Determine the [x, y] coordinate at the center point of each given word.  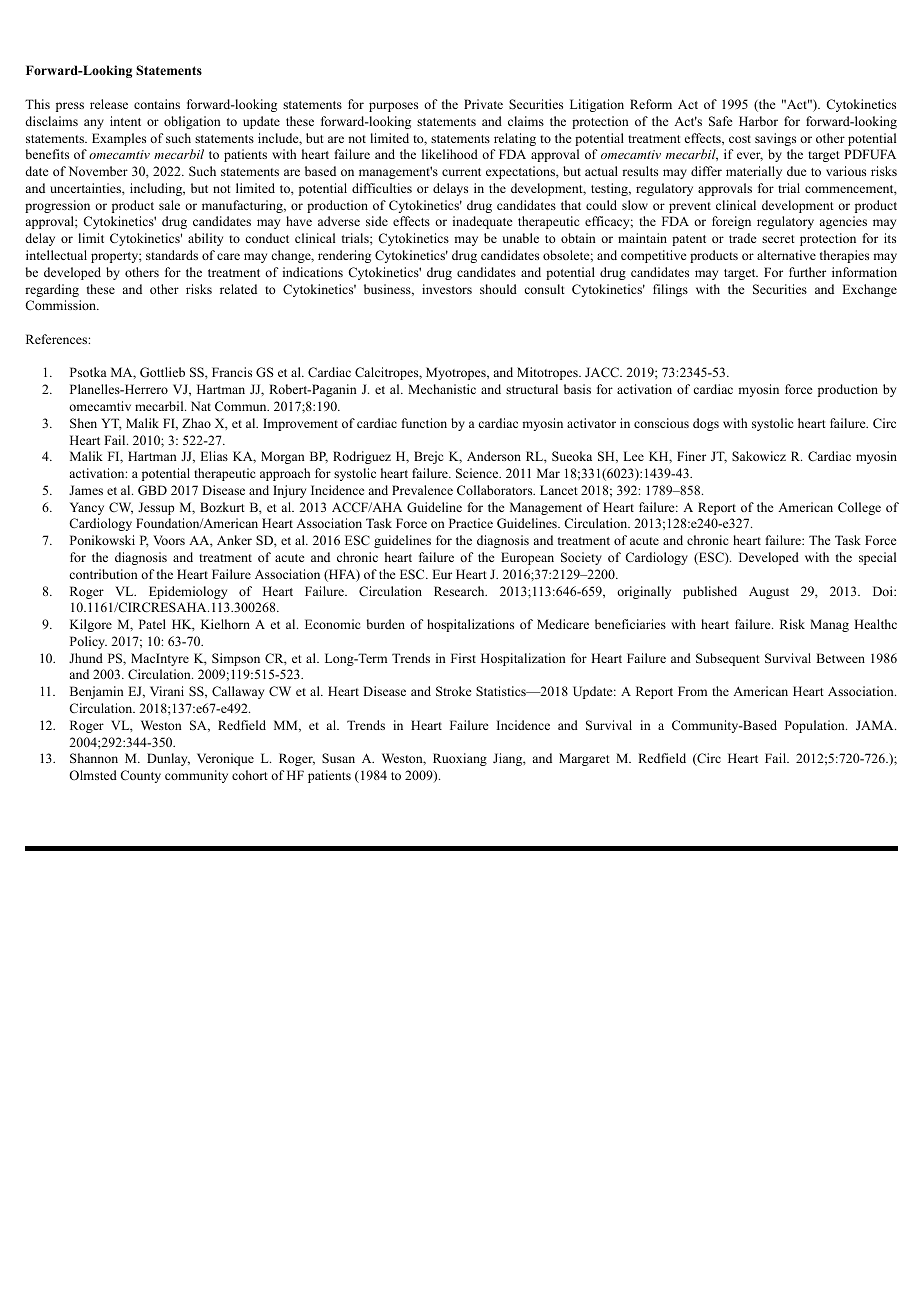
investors [447, 289]
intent [125, 121]
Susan [338, 758]
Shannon [94, 758]
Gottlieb [162, 372]
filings [670, 290]
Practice [471, 523]
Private [483, 104]
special [877, 558]
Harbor [758, 121]
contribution [103, 574]
